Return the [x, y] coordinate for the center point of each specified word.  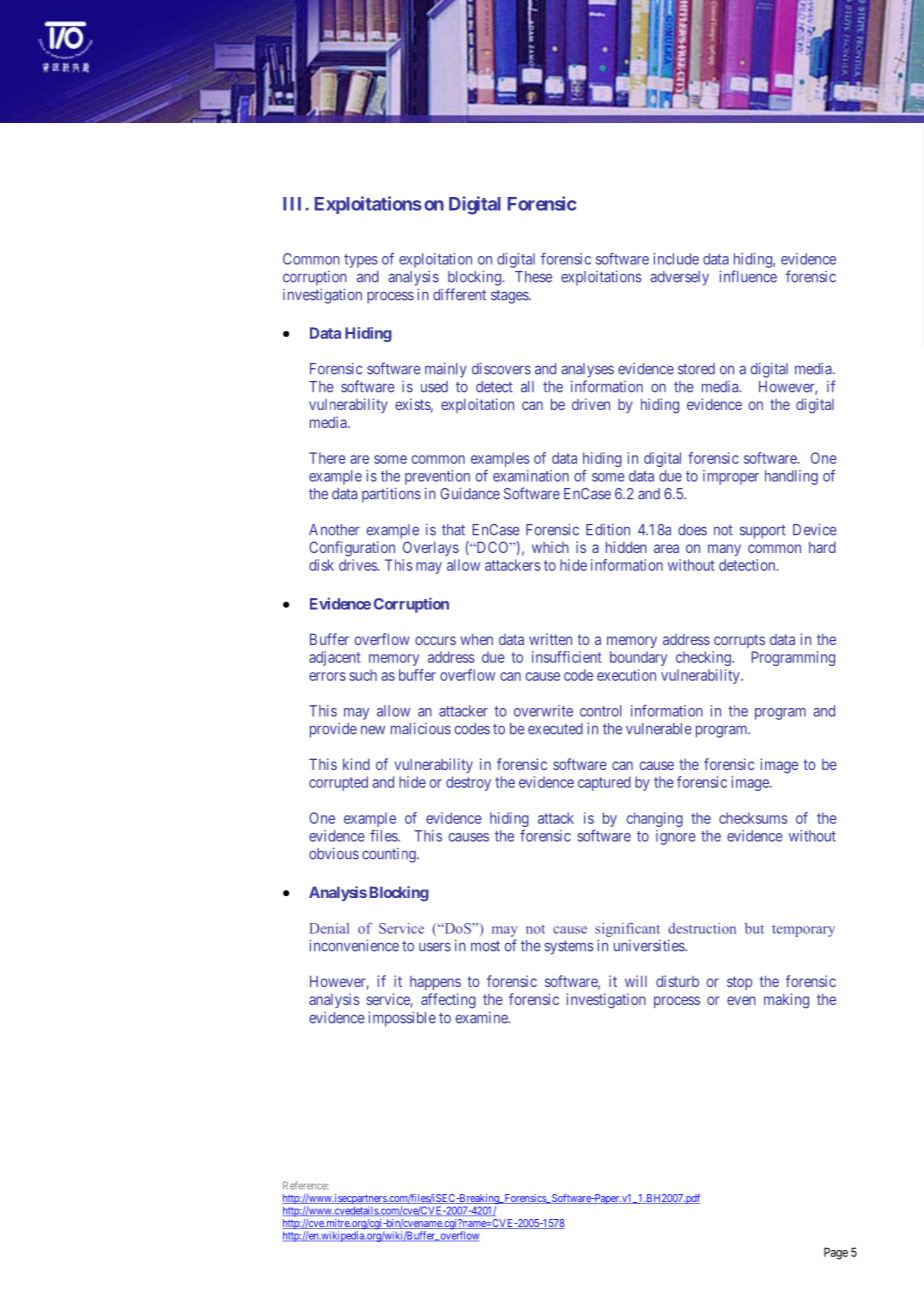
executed [555, 729]
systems [569, 948]
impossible [402, 1019]
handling [791, 477]
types [361, 261]
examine [483, 1018]
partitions [391, 495]
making [786, 1001]
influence [748, 276]
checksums [753, 818]
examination [531, 476]
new [373, 730]
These [533, 277]
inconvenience [354, 945]
